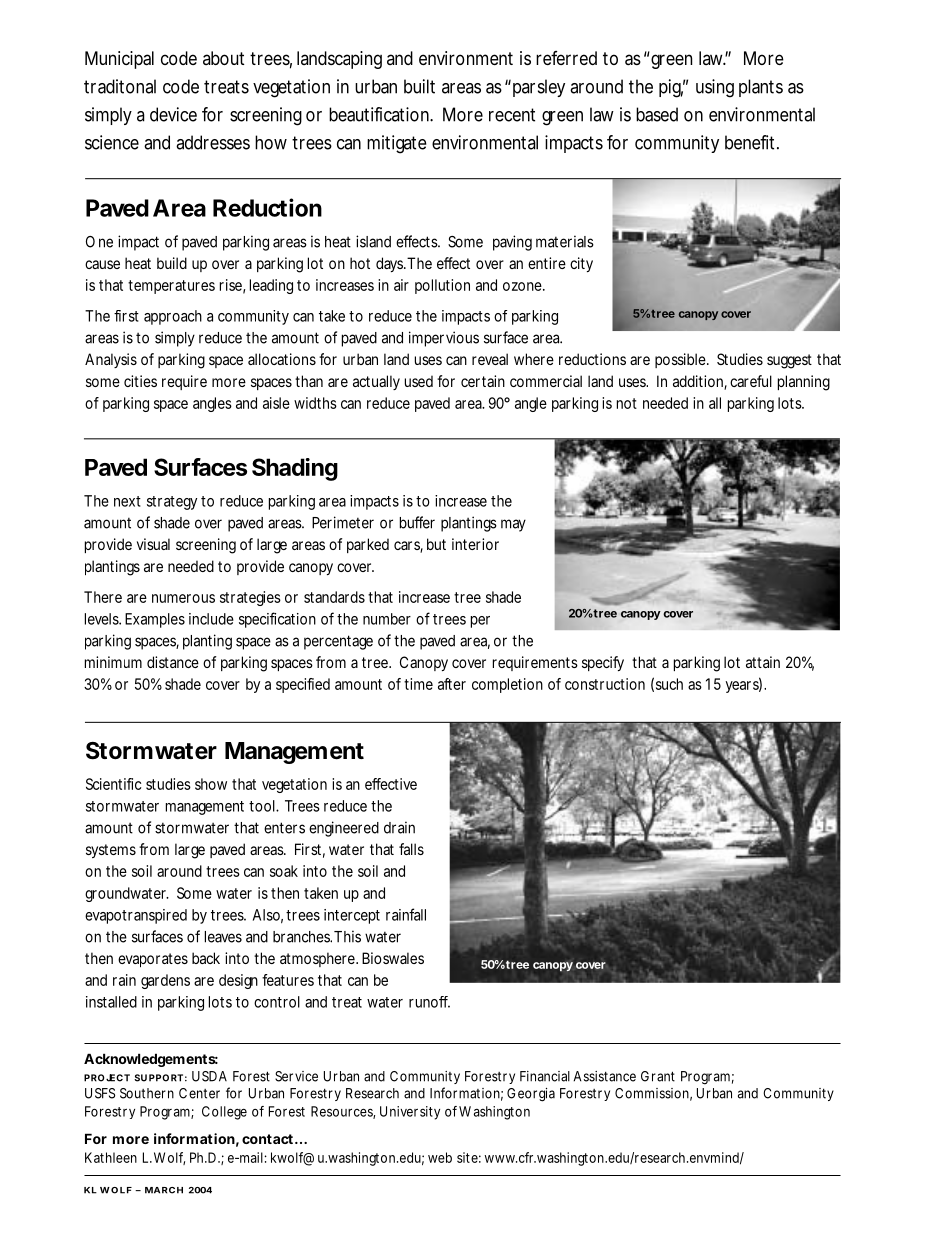  I want to click on MARCH, so click(164, 1190).
